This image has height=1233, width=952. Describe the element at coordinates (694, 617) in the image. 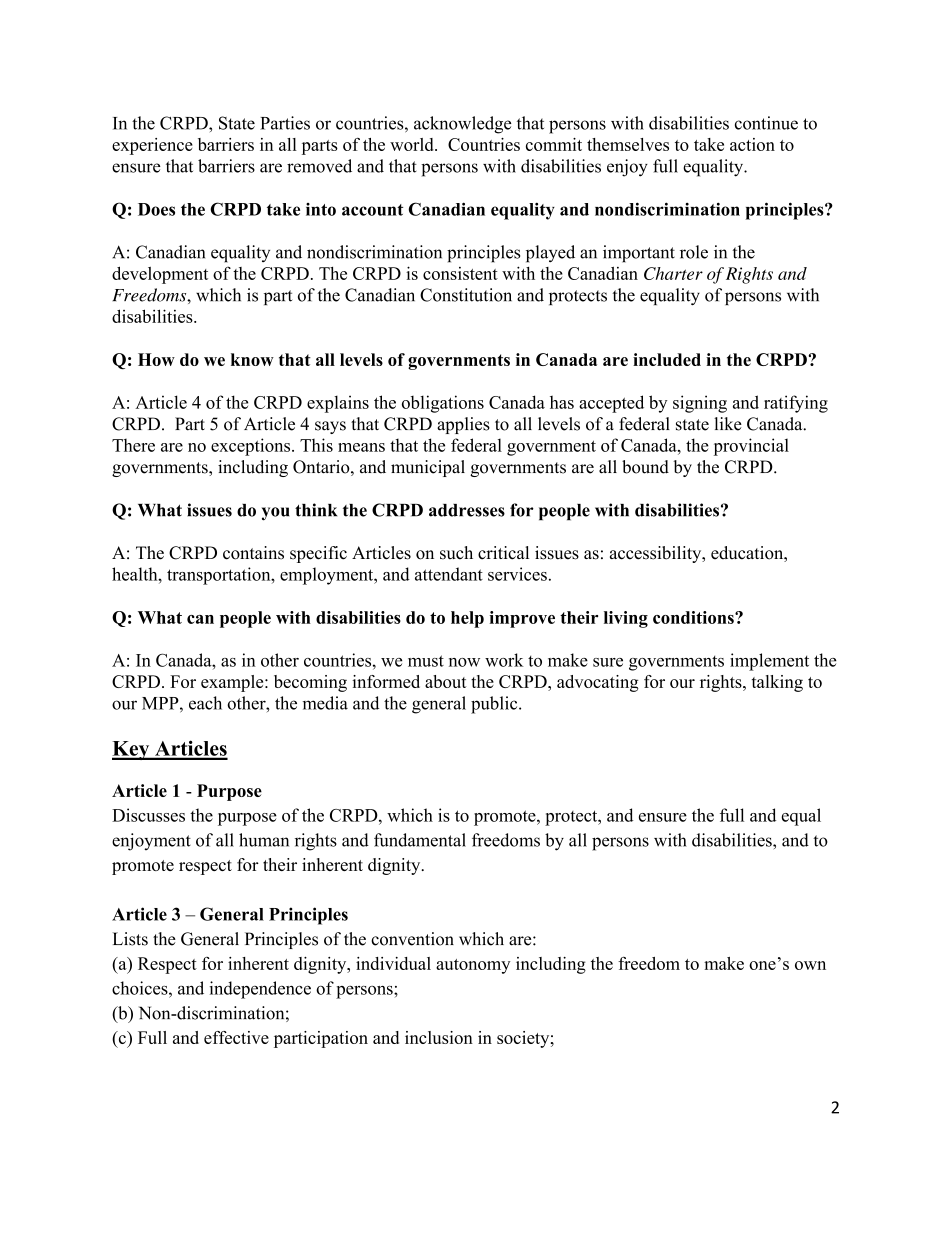

I see `conditions` at that location.
